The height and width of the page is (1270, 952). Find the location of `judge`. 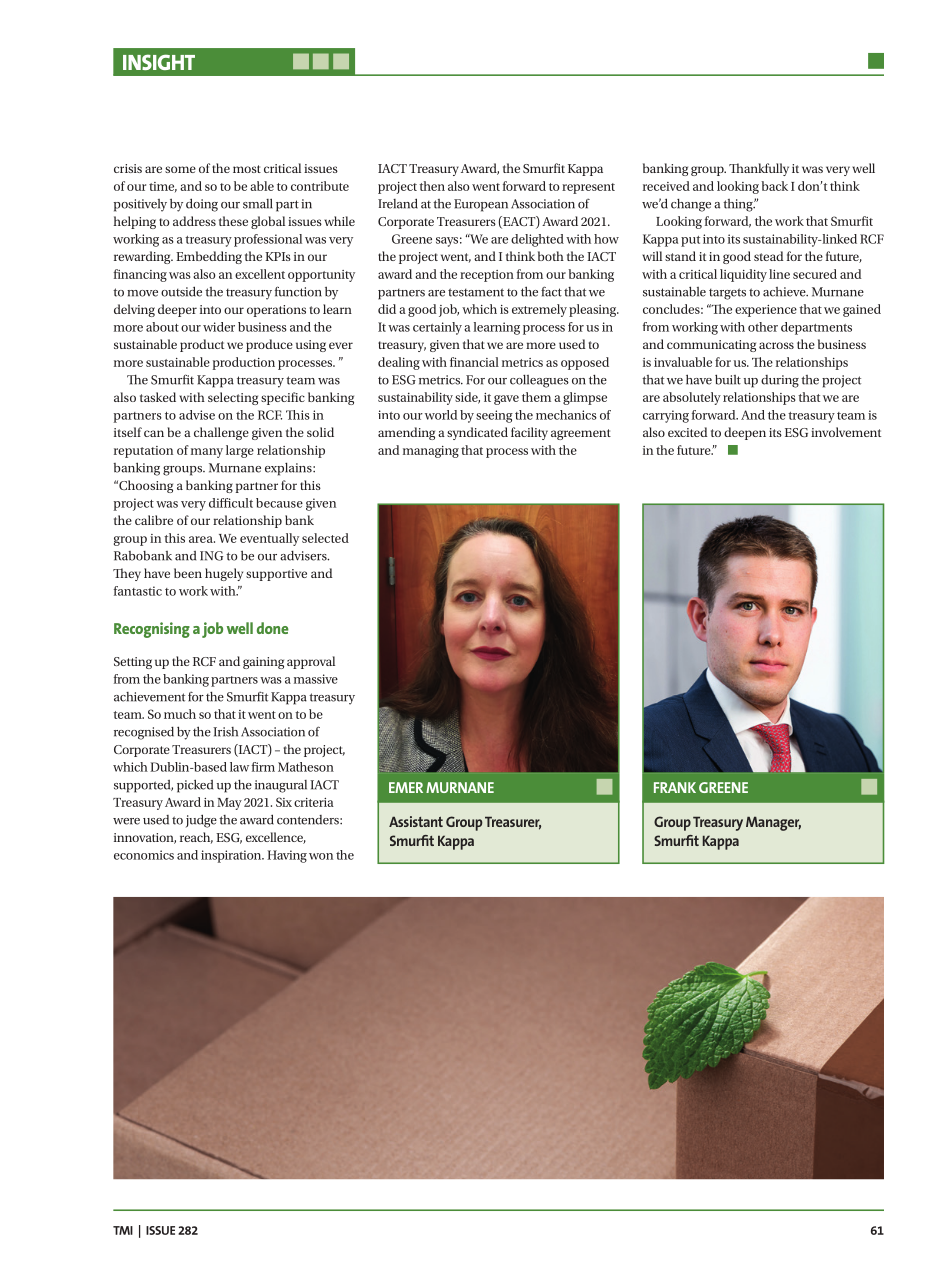

judge is located at coordinates (201, 821).
